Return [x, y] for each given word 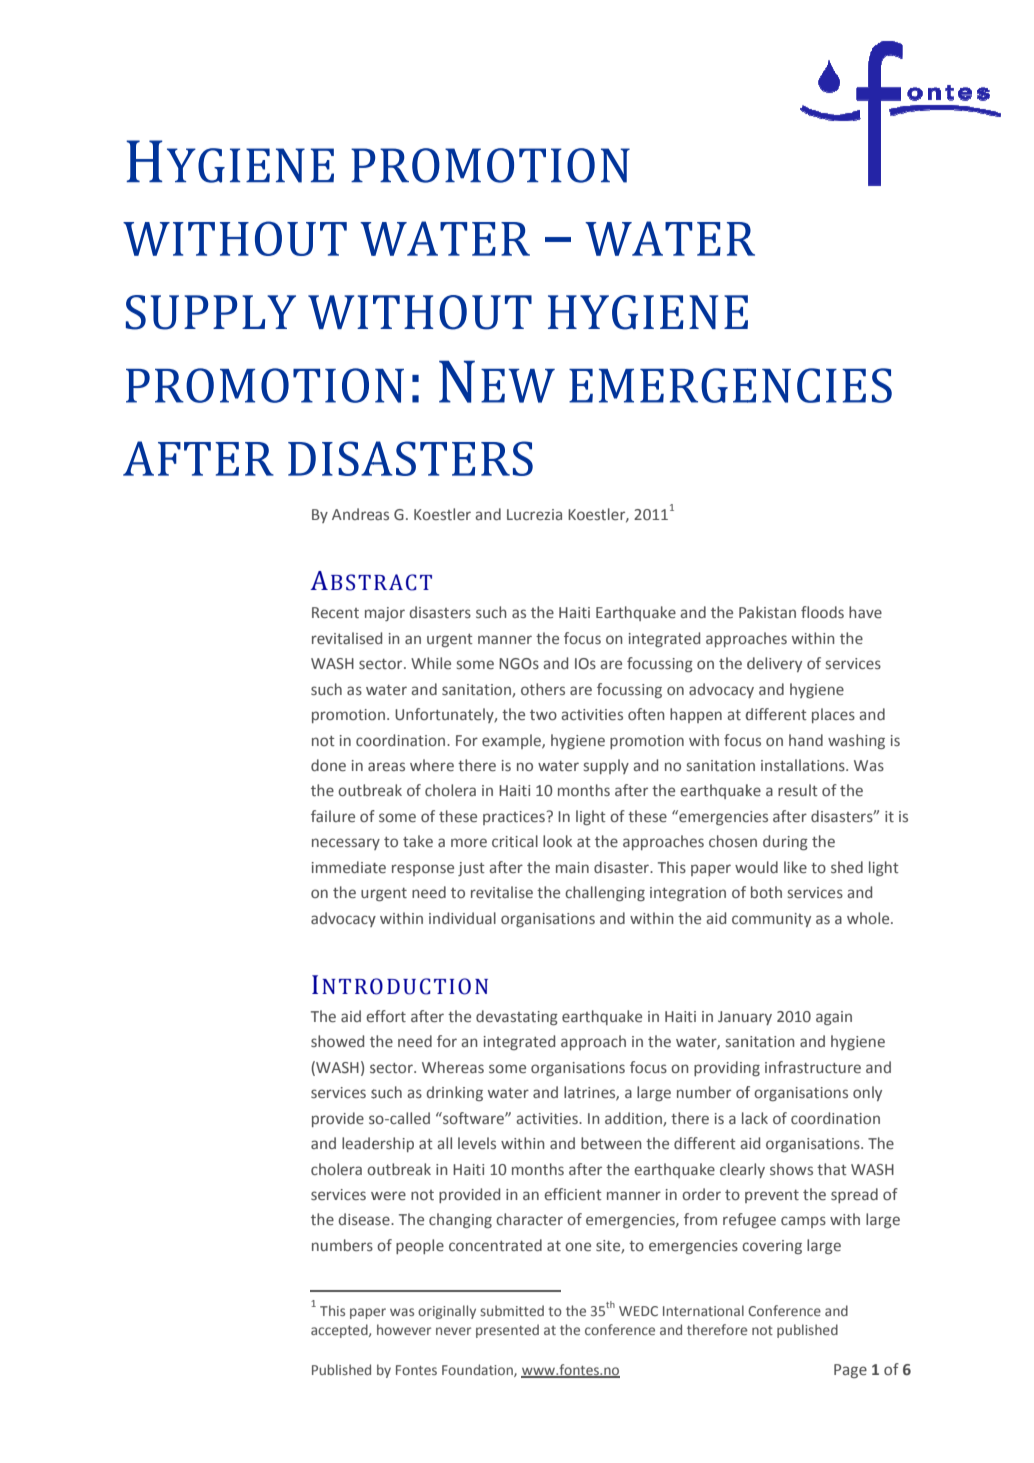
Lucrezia [534, 514]
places [833, 715]
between [611, 1143]
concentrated [495, 1245]
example [512, 741]
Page [850, 1371]
